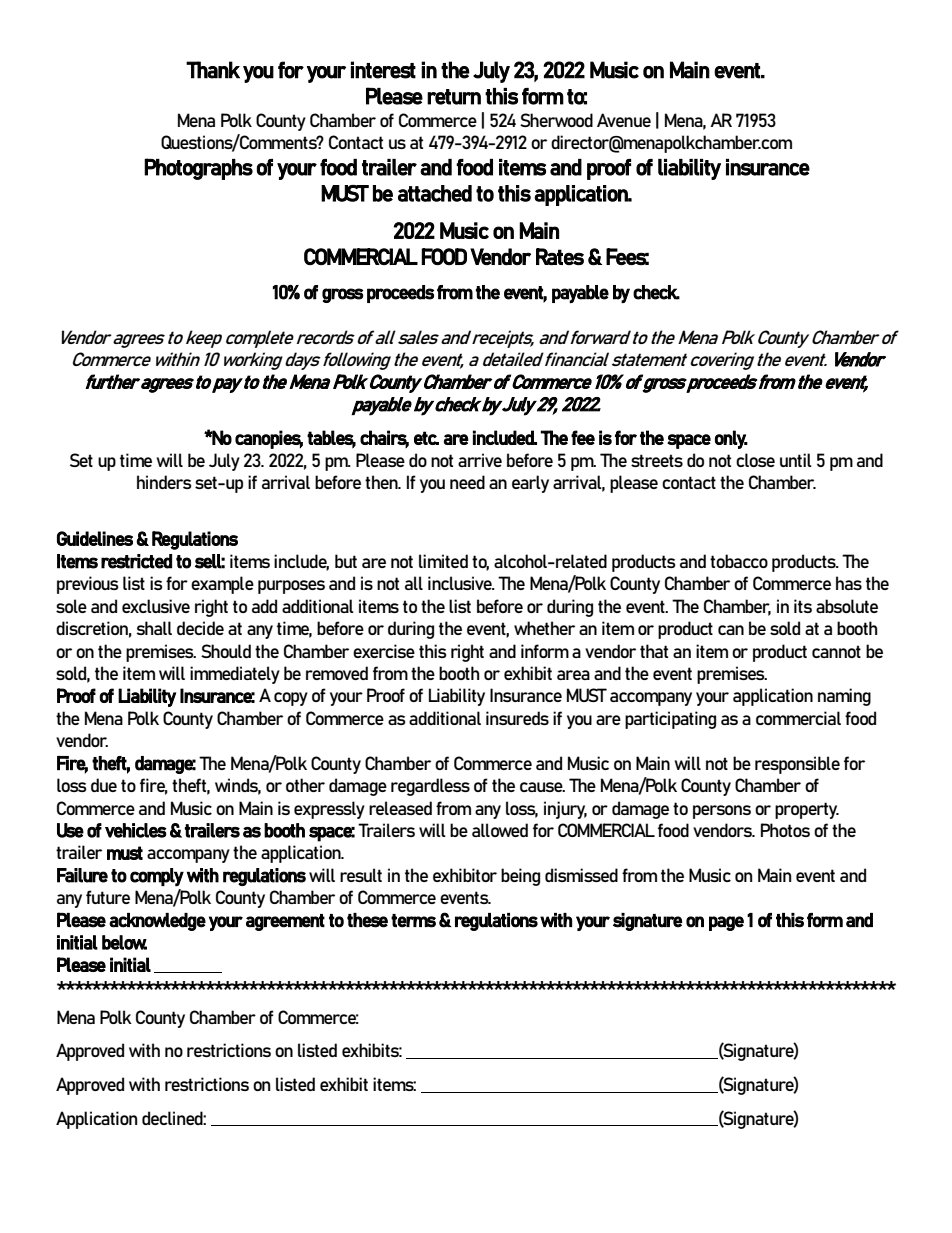 The height and width of the screenshot is (1233, 952). What do you see at coordinates (384, 651) in the screenshot?
I see `exercise` at bounding box center [384, 651].
